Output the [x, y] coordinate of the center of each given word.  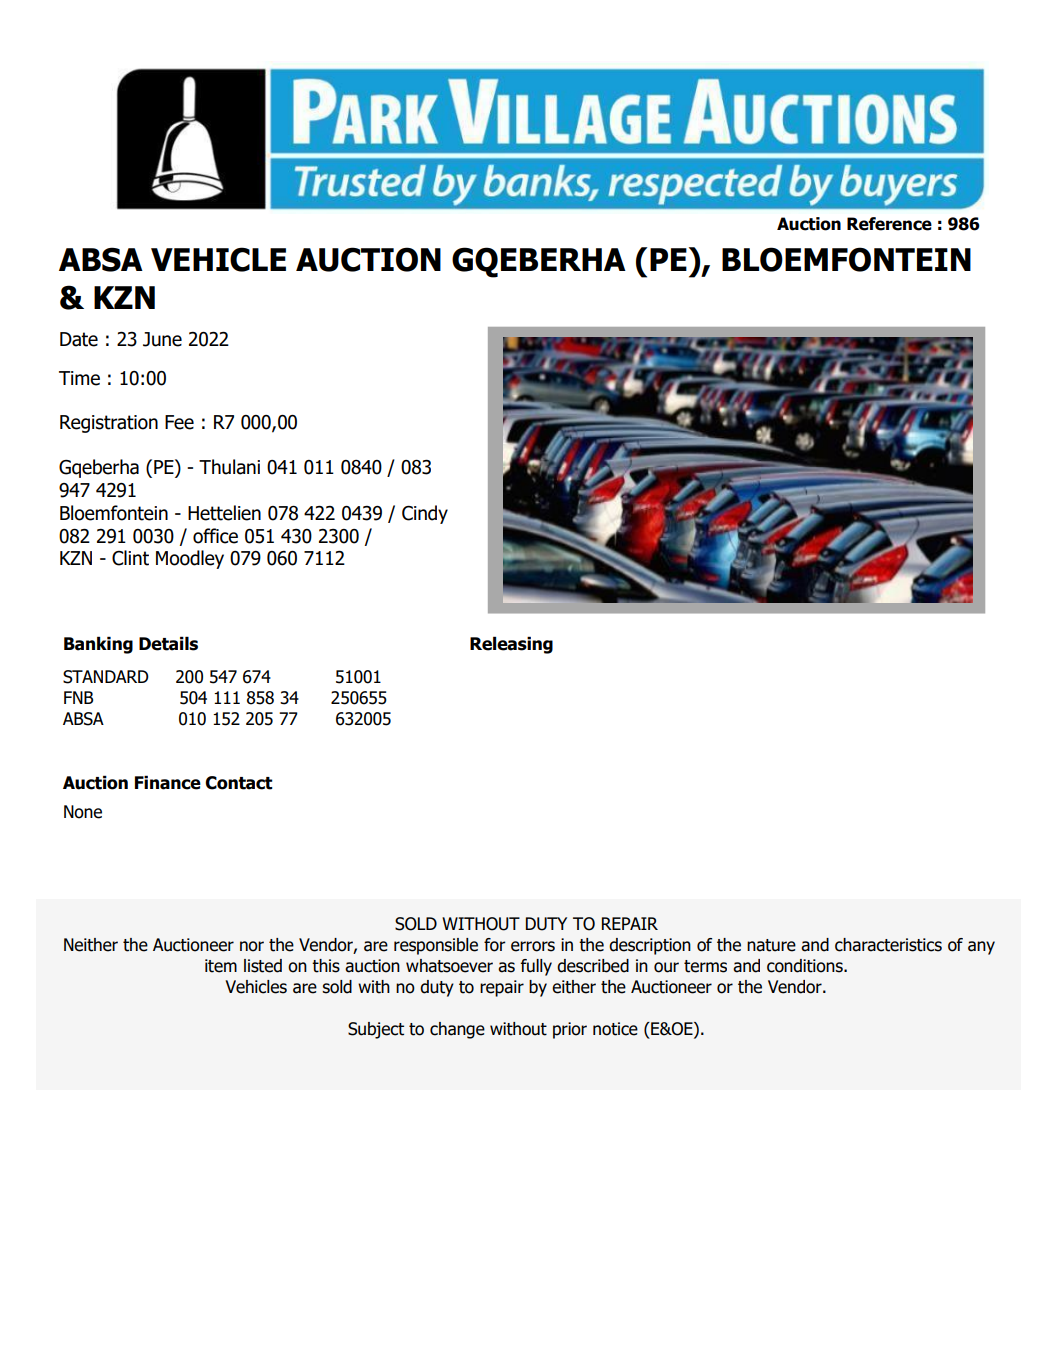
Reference [889, 224]
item [221, 966]
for [495, 945]
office [215, 536]
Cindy [425, 514]
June [162, 339]
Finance [168, 782]
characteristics [888, 945]
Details [168, 643]
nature [771, 945]
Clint [130, 558]
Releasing [511, 645]
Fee [179, 422]
